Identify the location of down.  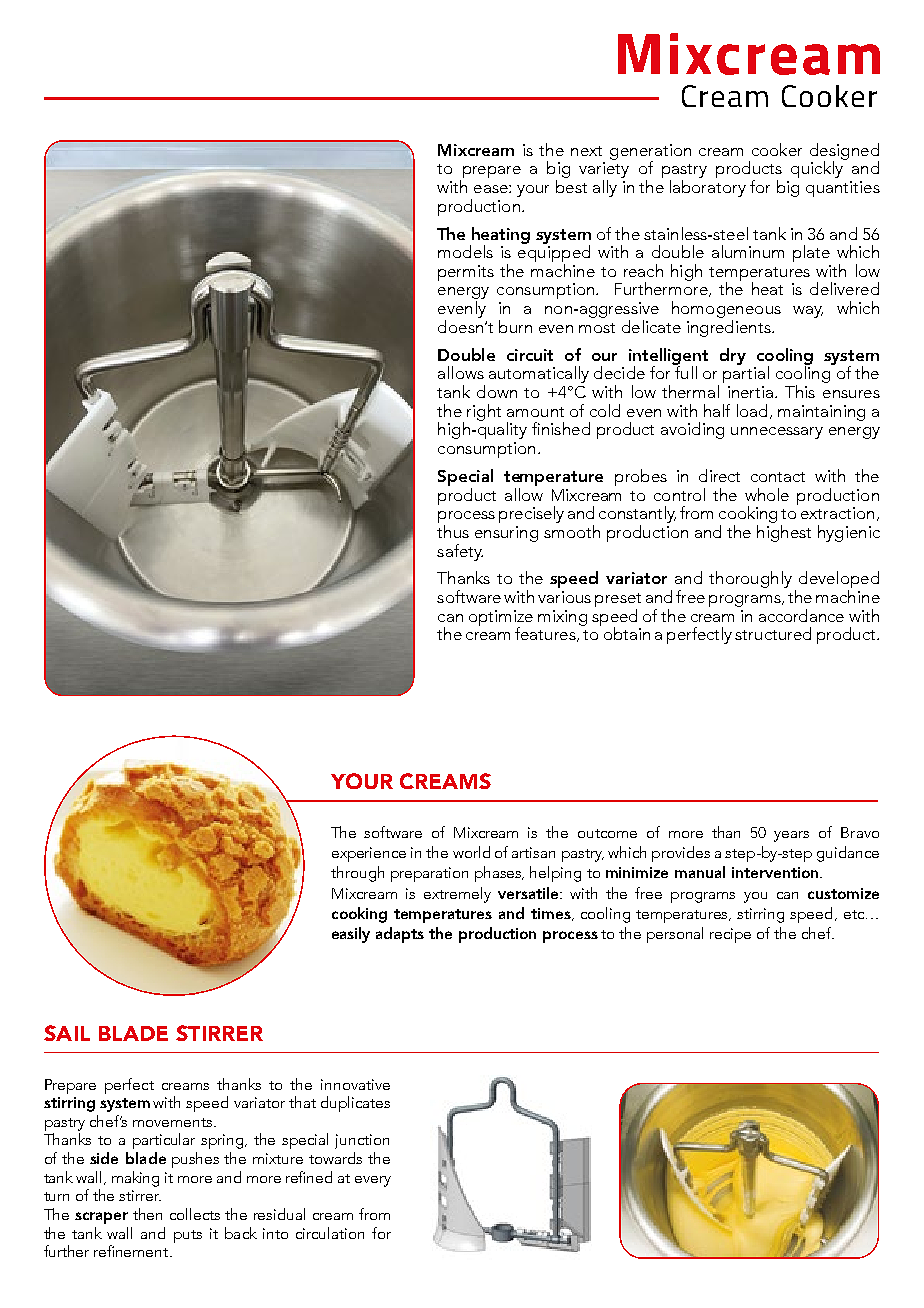
(497, 391).
